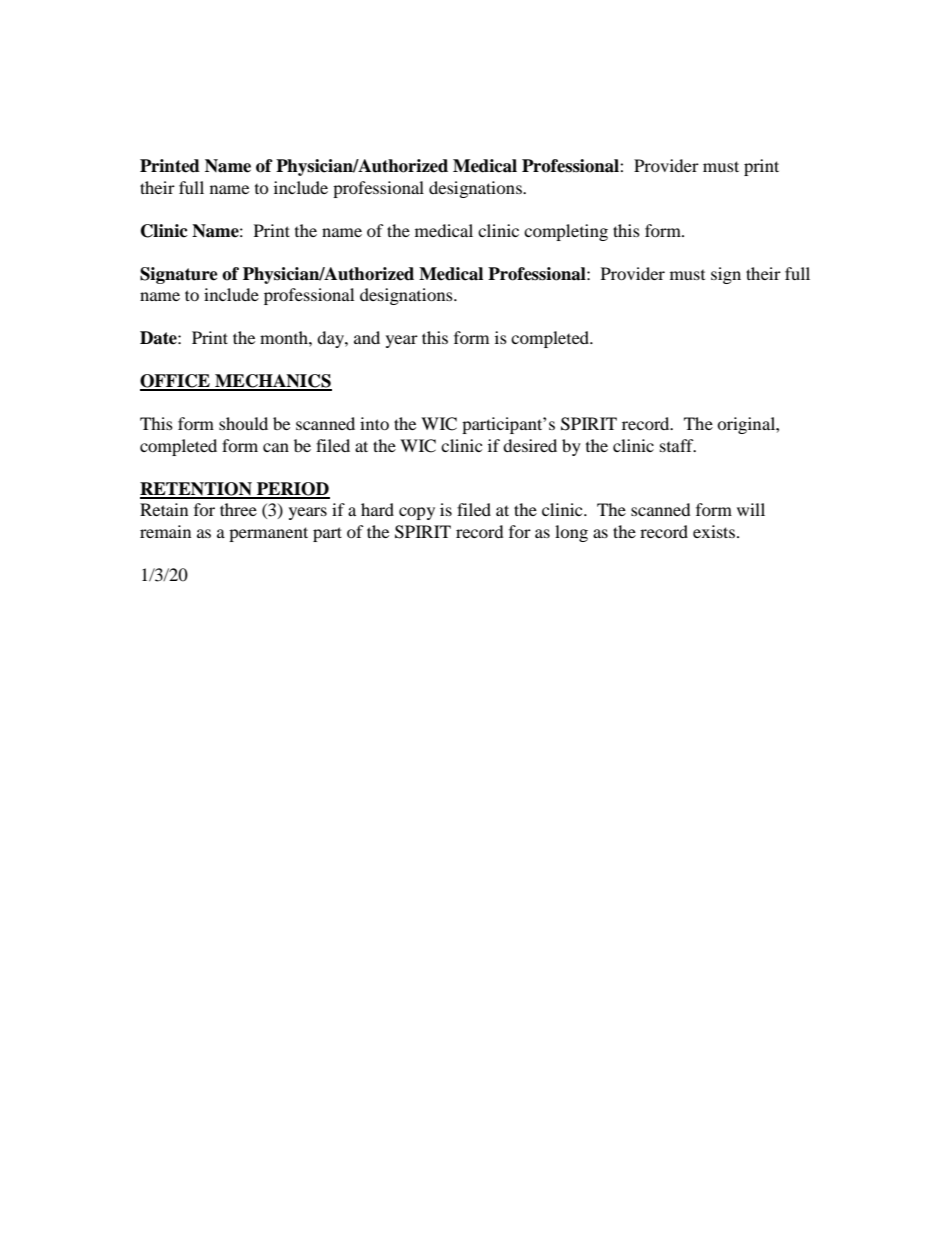 This image has width=952, height=1233. I want to click on three, so click(238, 509).
